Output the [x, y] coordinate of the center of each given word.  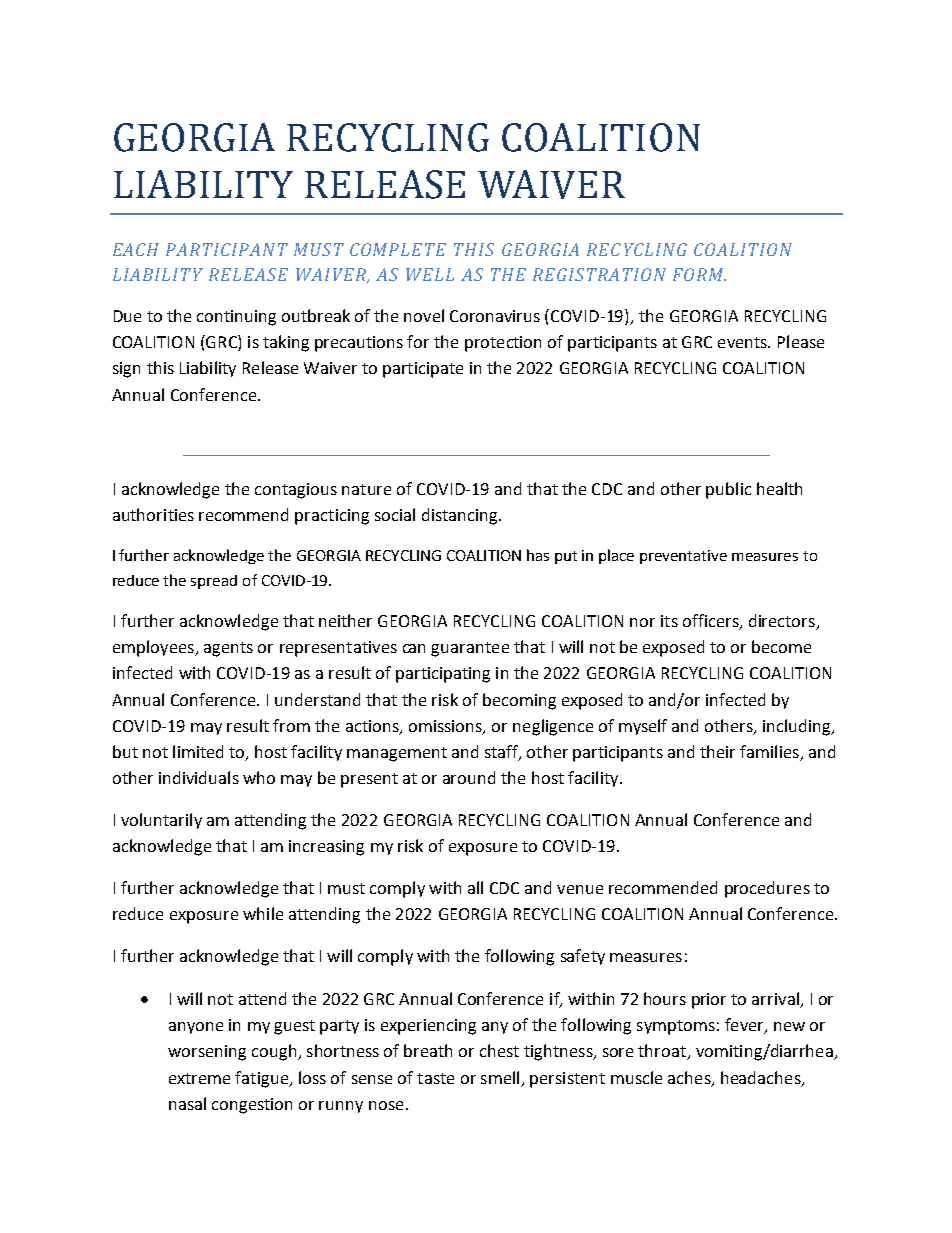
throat [663, 1052]
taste [435, 1078]
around [469, 777]
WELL [430, 274]
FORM [699, 274]
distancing [461, 516]
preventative [683, 557]
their [717, 751]
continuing [236, 318]
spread [214, 582]
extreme [199, 1078]
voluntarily [161, 821]
